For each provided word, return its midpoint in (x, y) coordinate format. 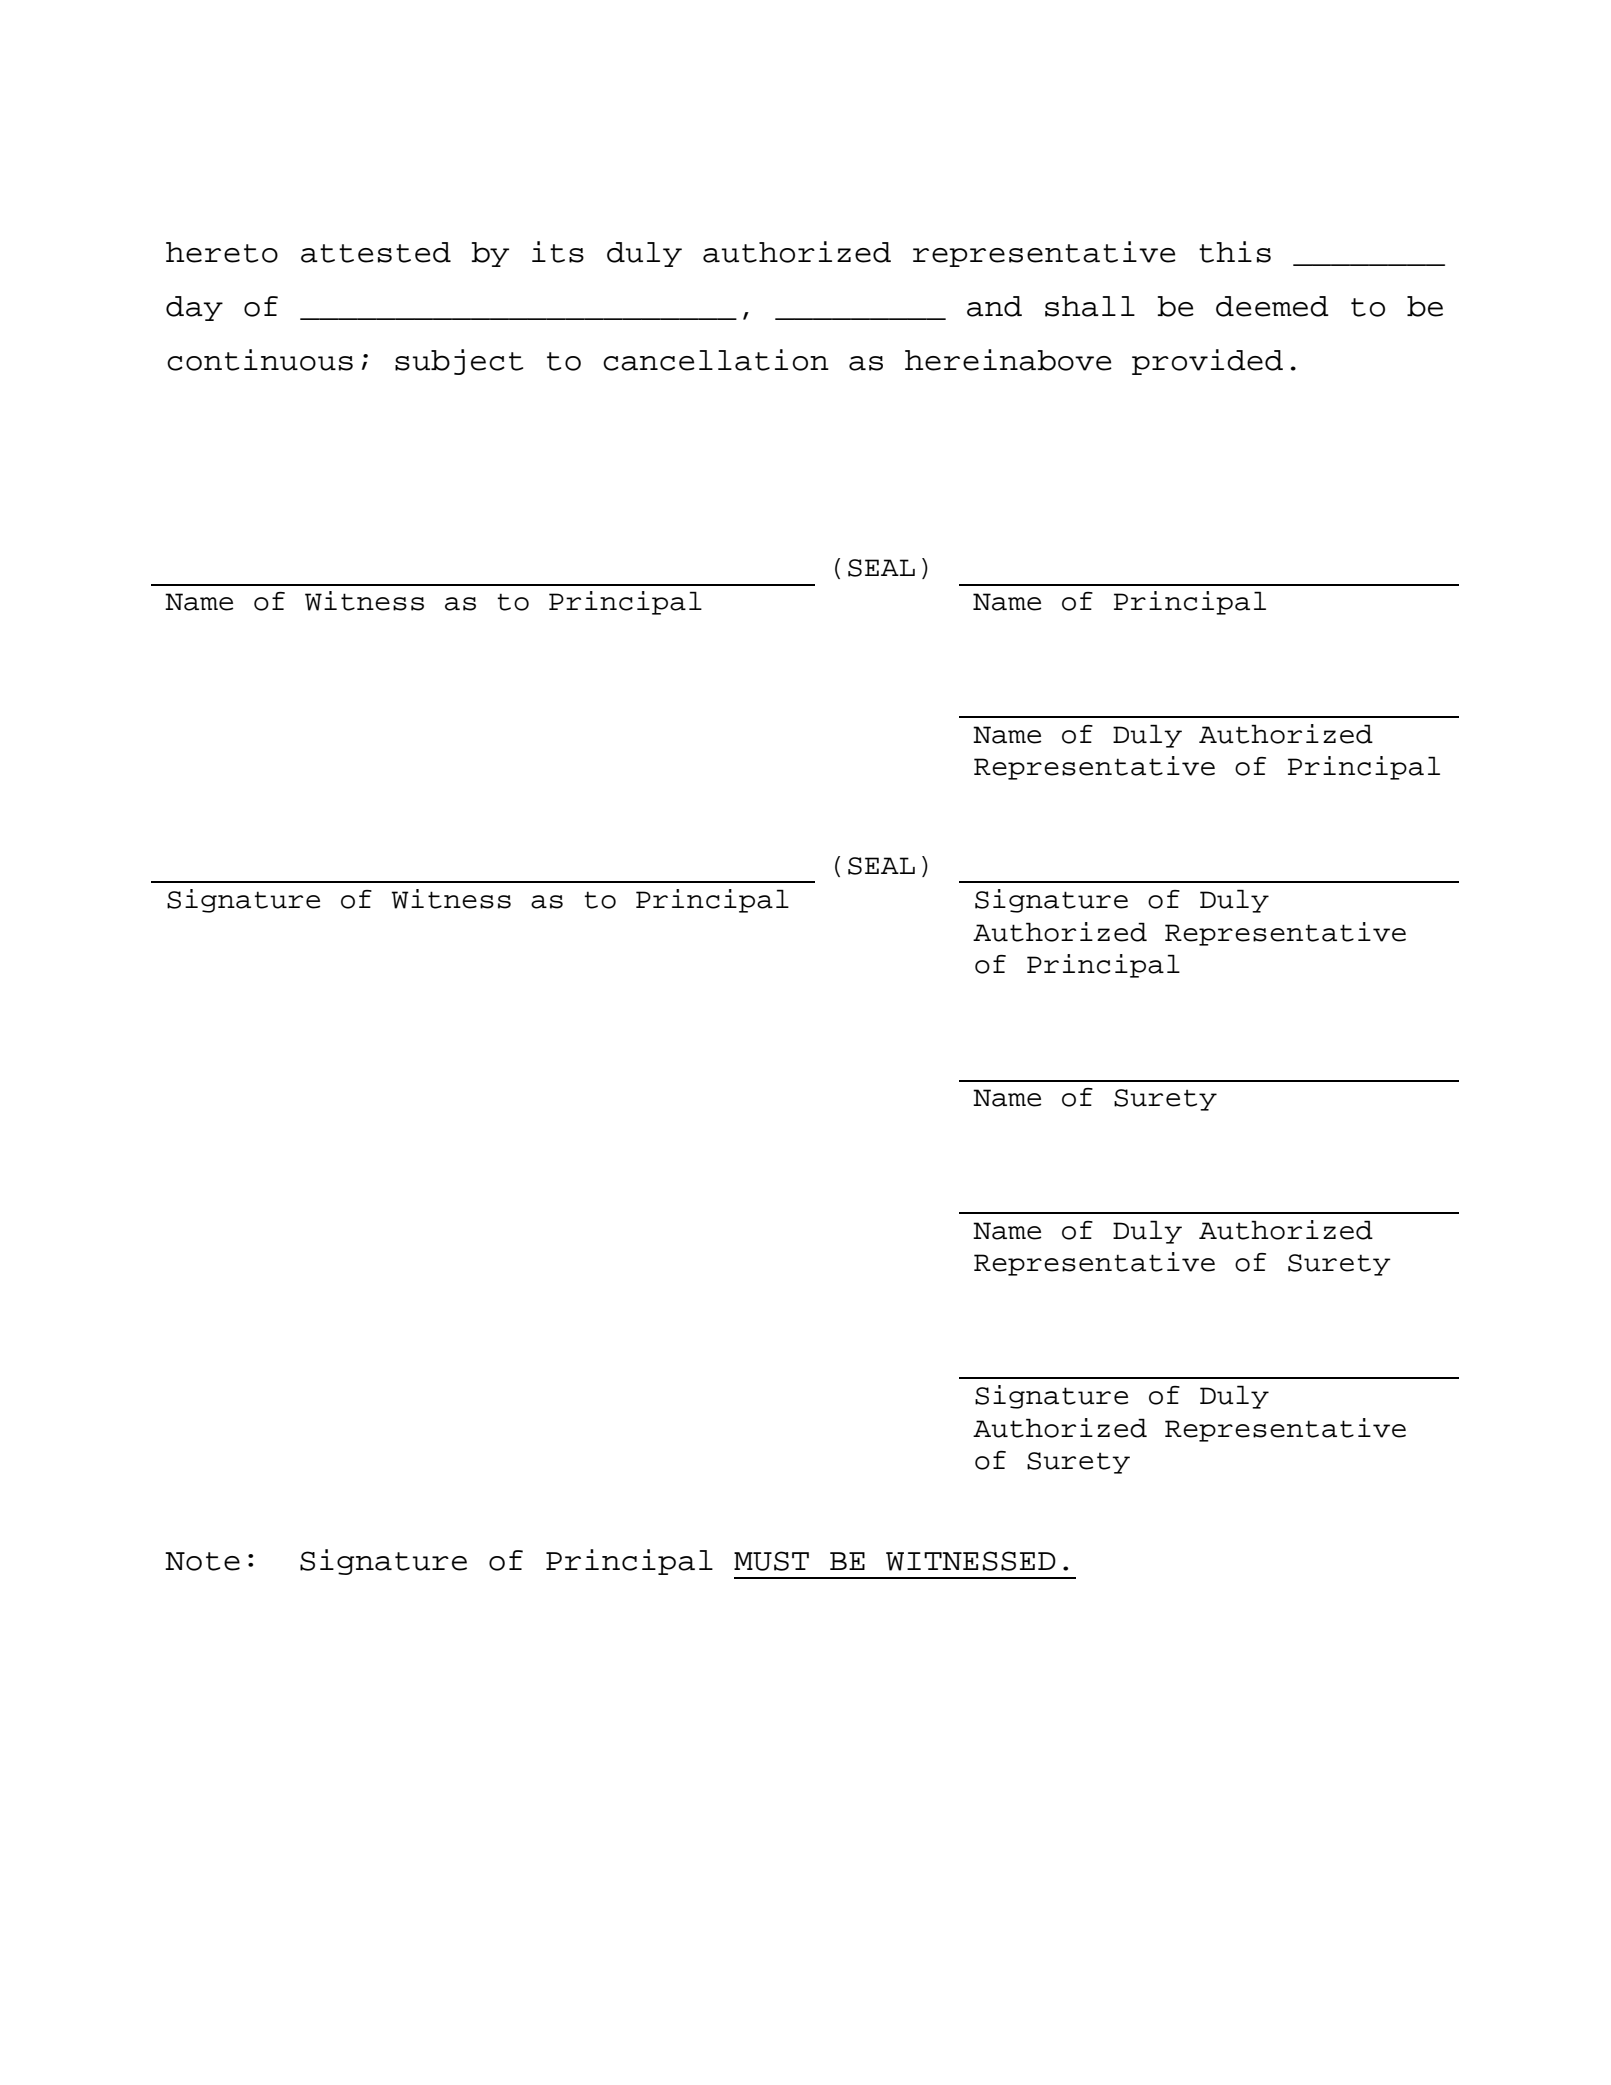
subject (459, 362)
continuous (260, 360)
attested (376, 252)
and (994, 306)
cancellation (716, 360)
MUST (771, 1561)
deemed (1272, 306)
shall (1090, 306)
